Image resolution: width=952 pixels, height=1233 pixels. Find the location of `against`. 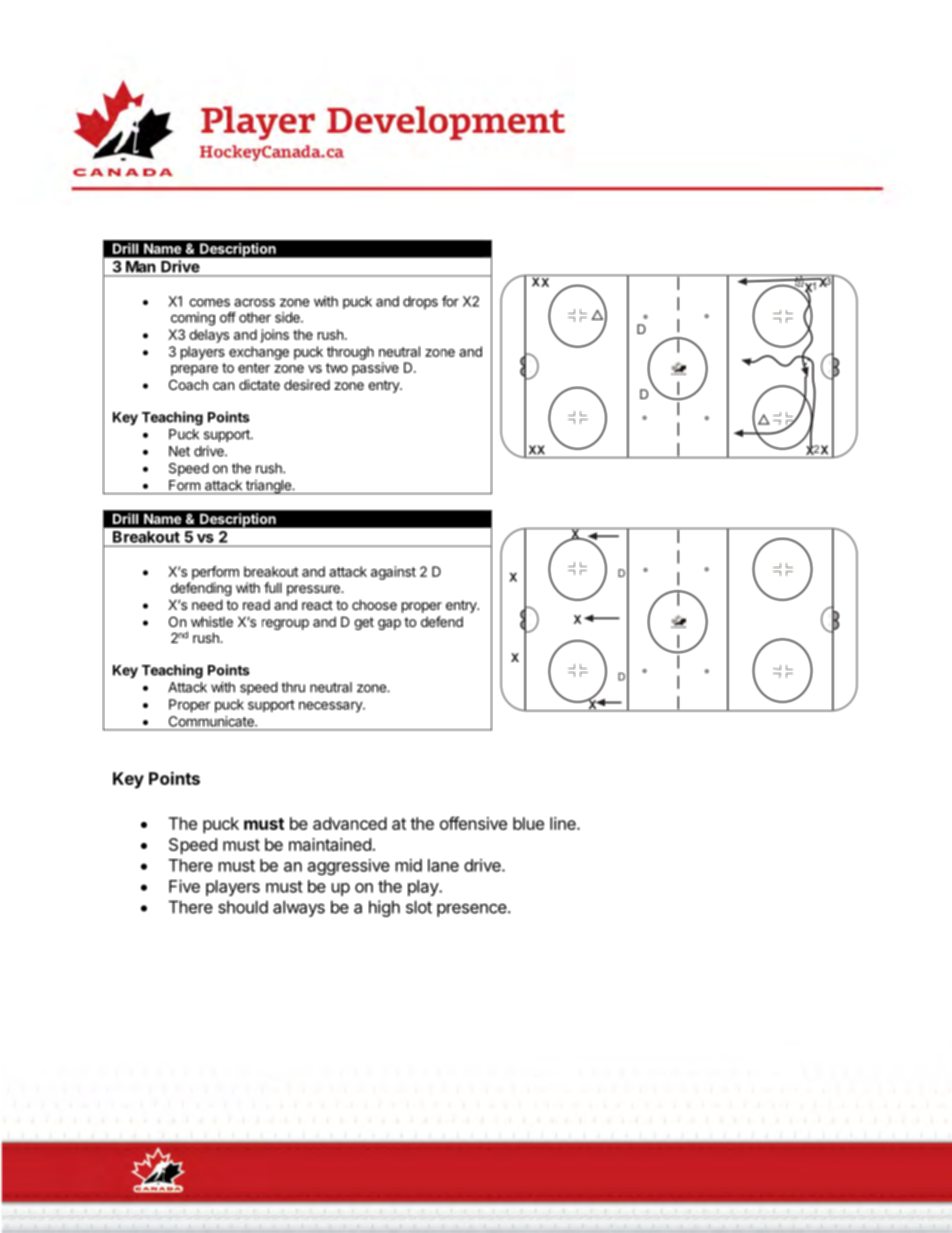

against is located at coordinates (393, 573).
